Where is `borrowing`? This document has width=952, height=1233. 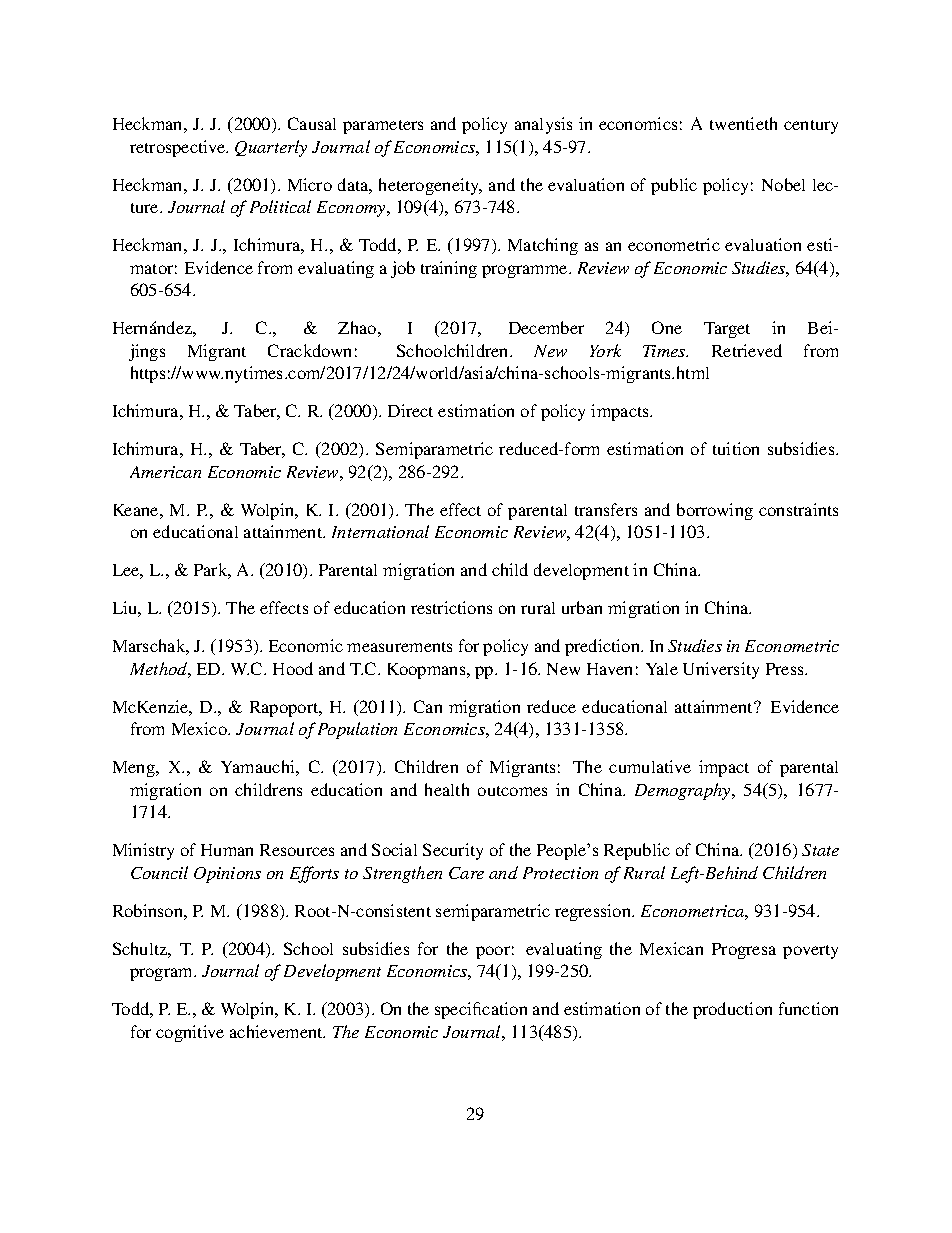
borrowing is located at coordinates (715, 511).
